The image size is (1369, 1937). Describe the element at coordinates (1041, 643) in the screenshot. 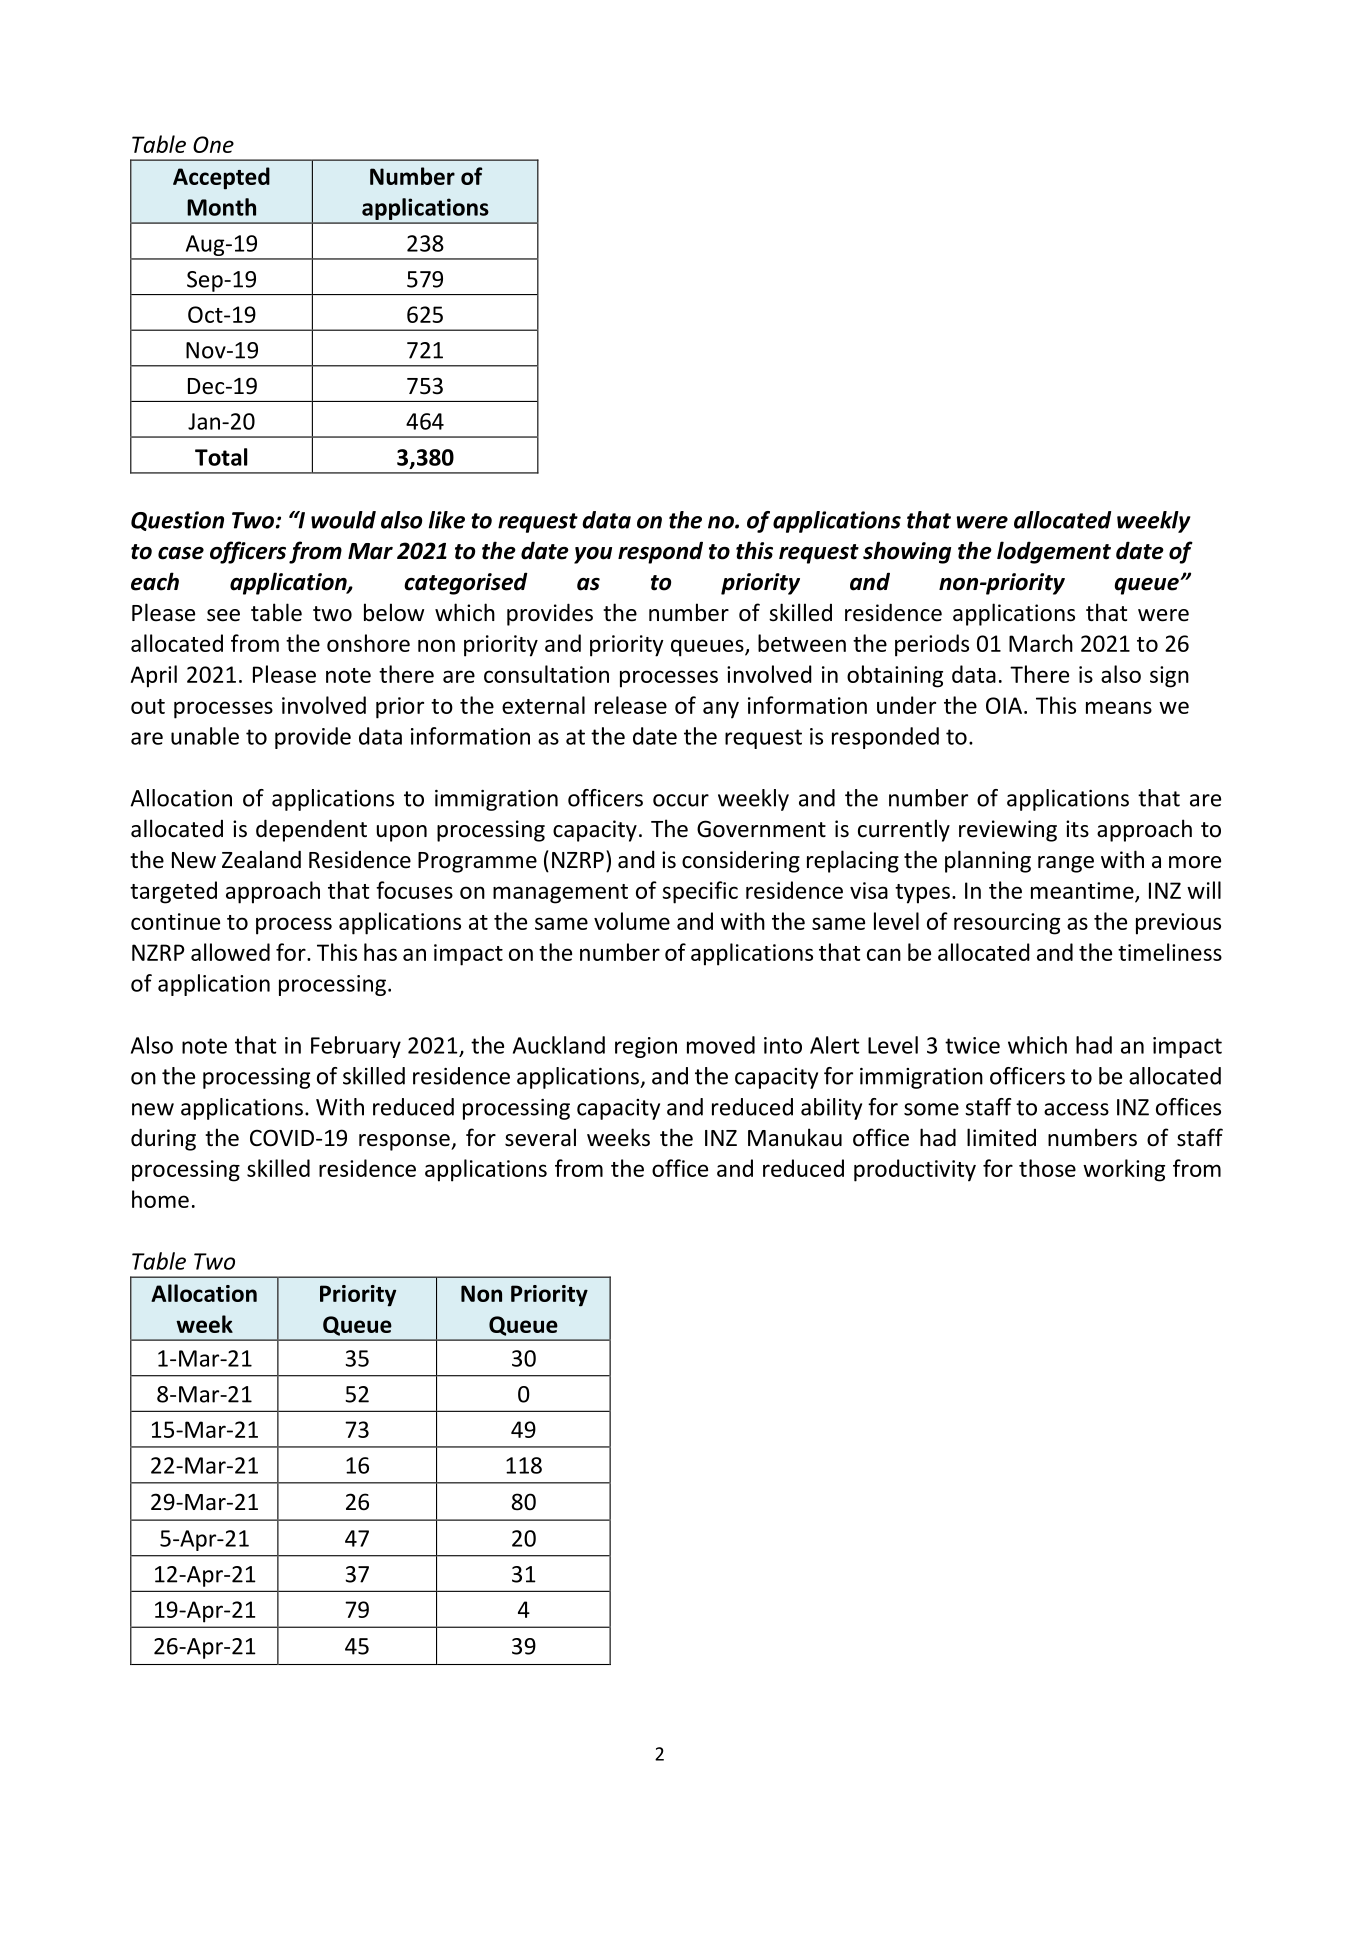

I see `March` at that location.
